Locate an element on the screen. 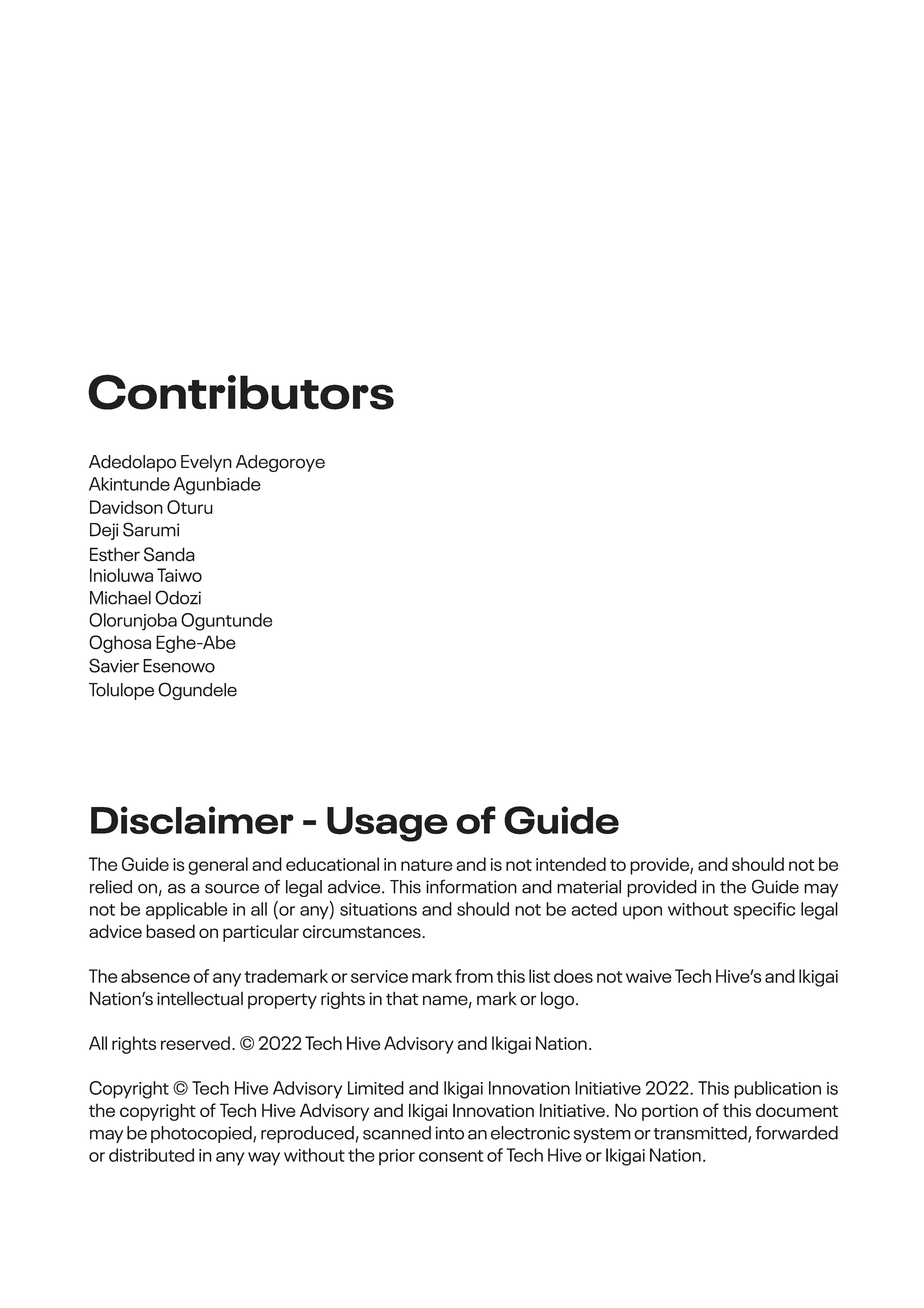  Sanda is located at coordinates (169, 554).
